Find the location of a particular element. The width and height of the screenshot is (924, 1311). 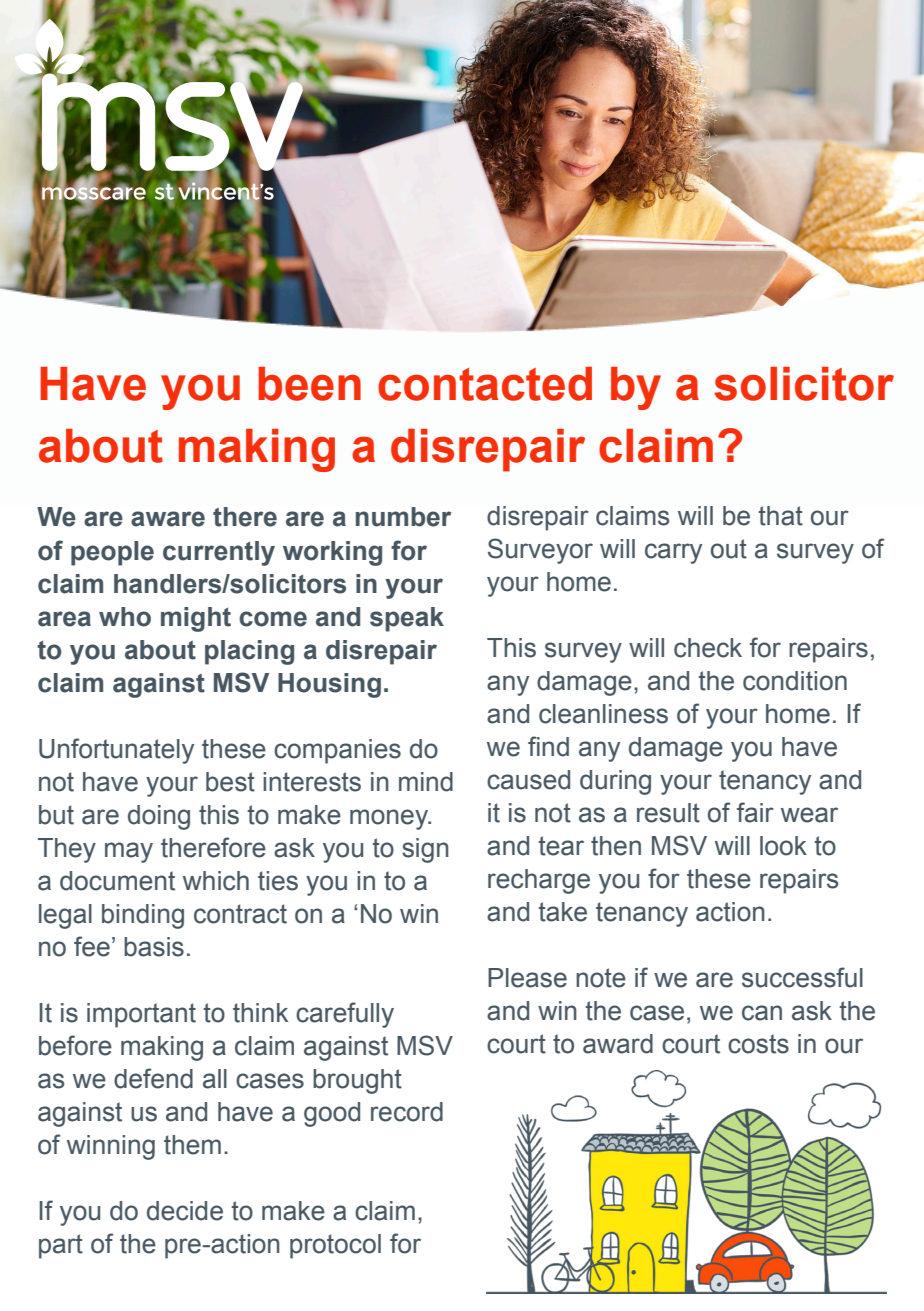

that is located at coordinates (781, 516).
